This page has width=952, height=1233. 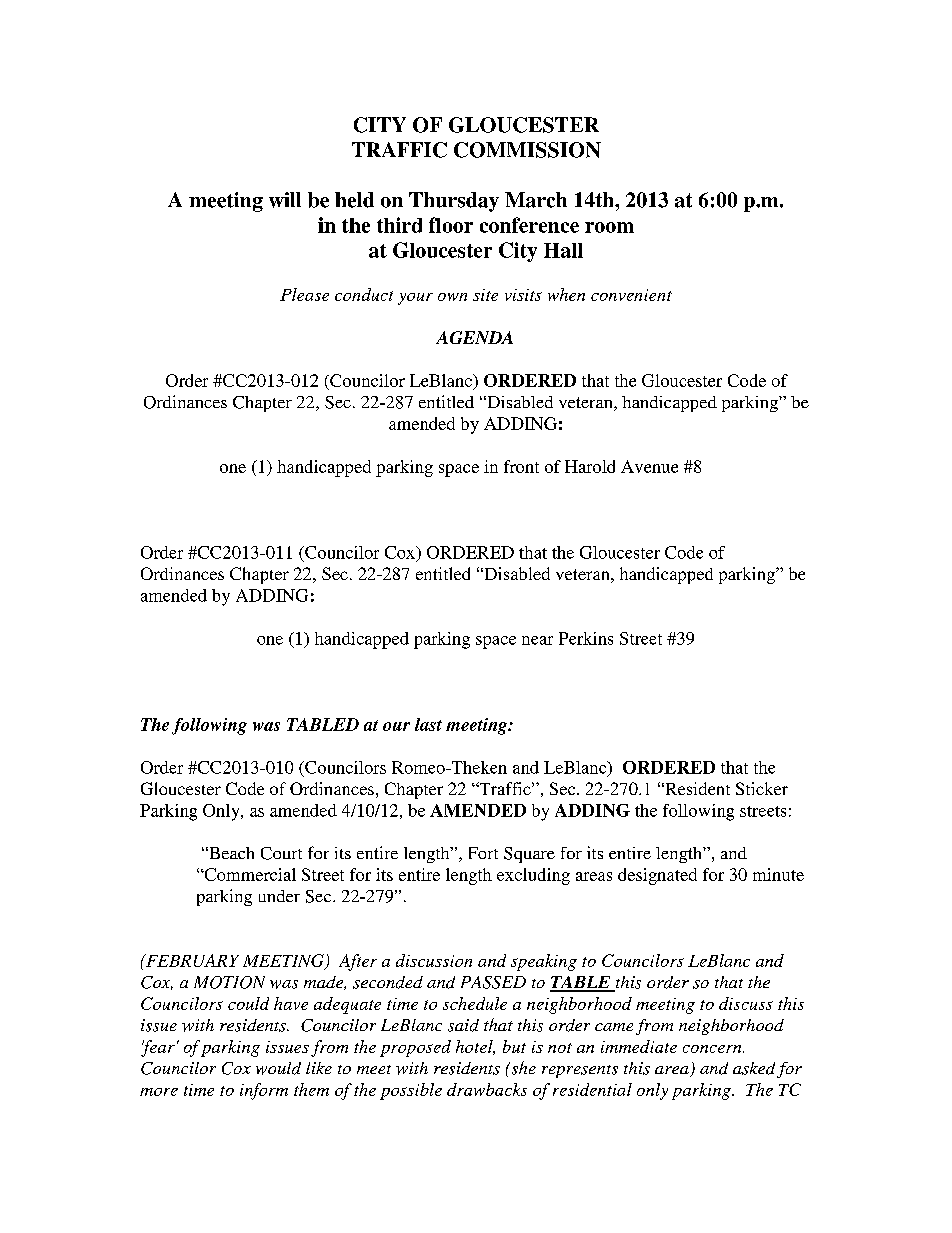 What do you see at coordinates (586, 638) in the page?
I see `Perkins` at bounding box center [586, 638].
